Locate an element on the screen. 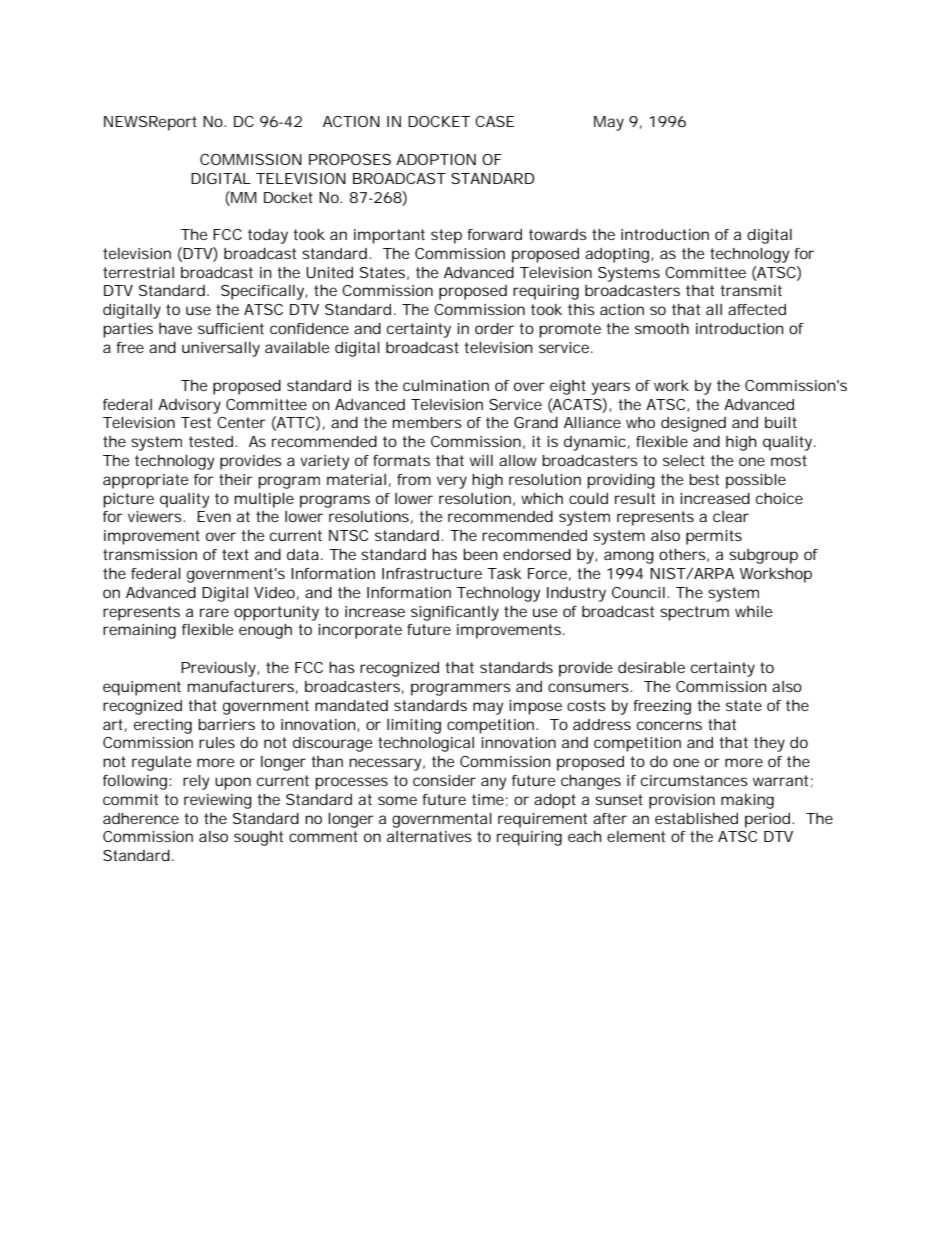 This screenshot has width=952, height=1233. universally is located at coordinates (221, 349).
